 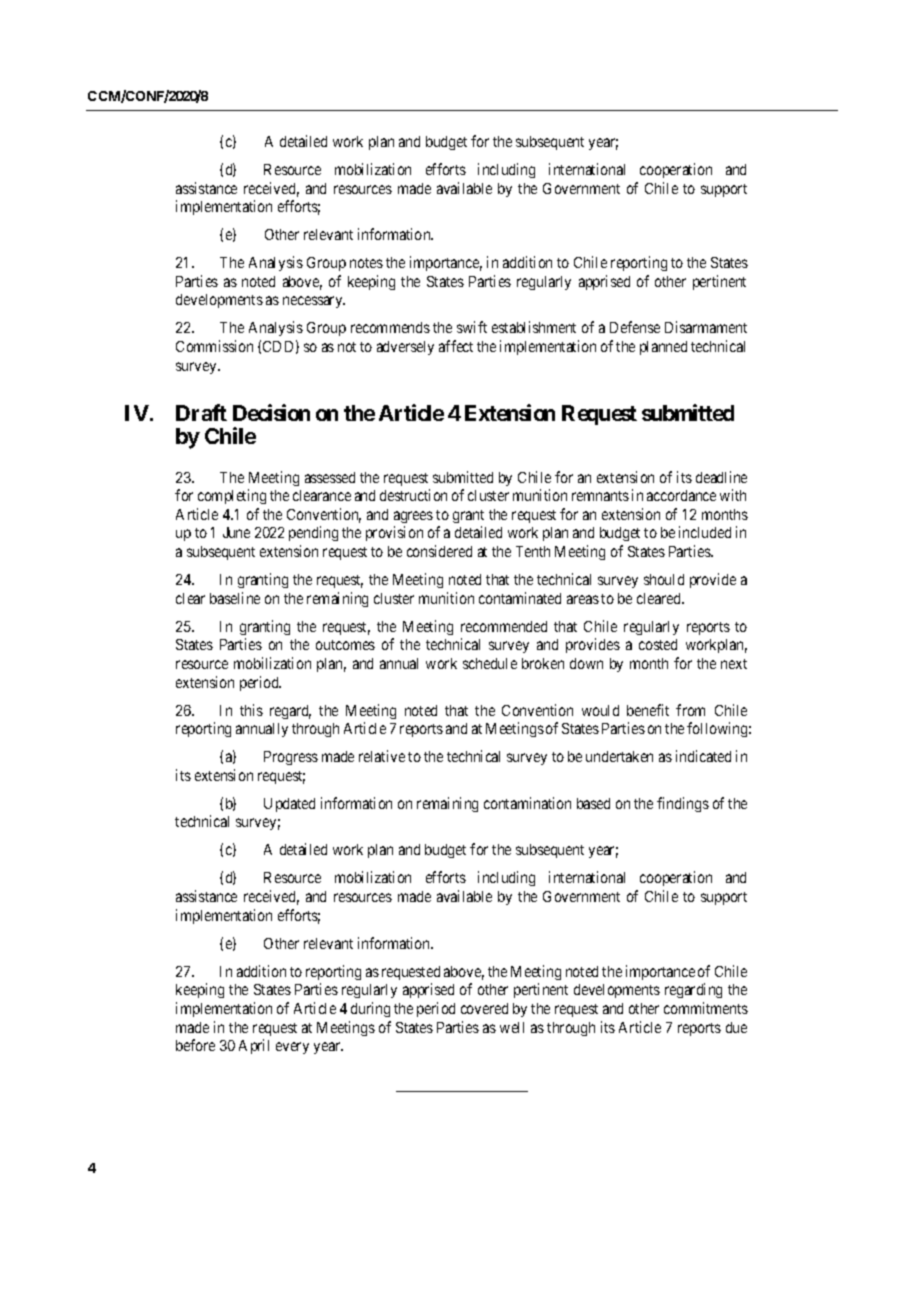 What do you see at coordinates (484, 1008) in the screenshot?
I see `covered` at bounding box center [484, 1008].
